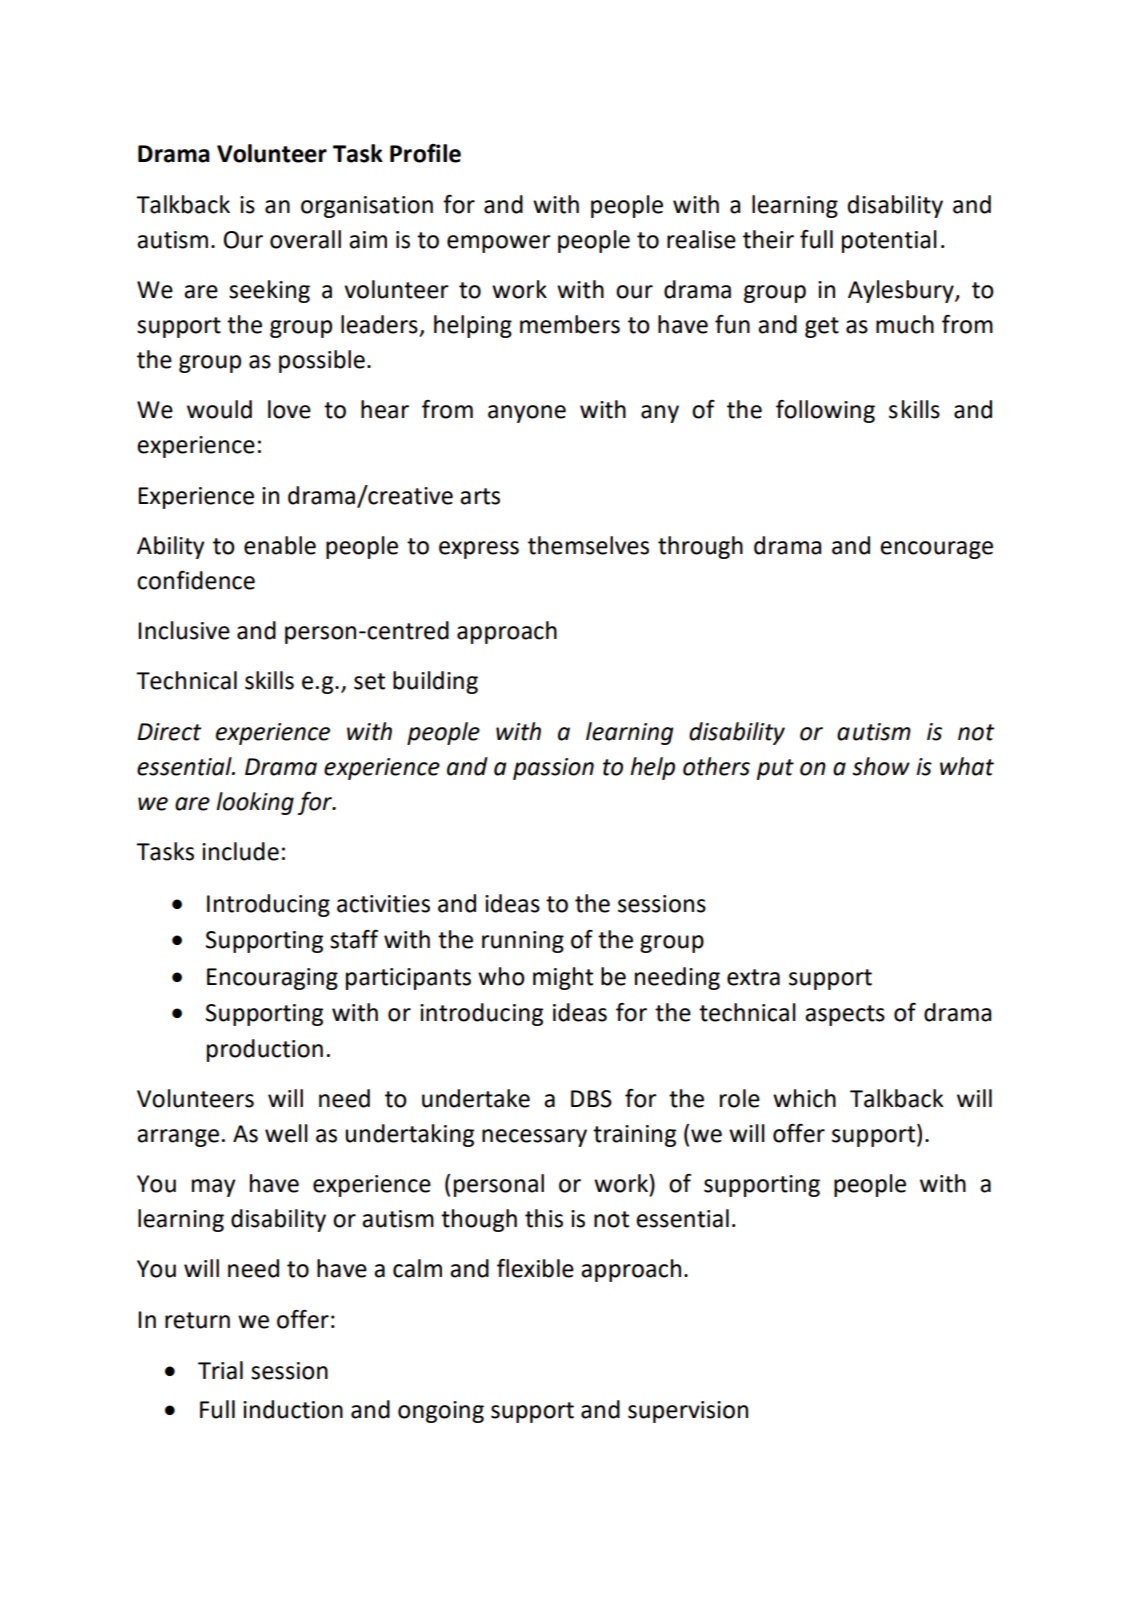 The image size is (1131, 1600). I want to click on show, so click(881, 766).
